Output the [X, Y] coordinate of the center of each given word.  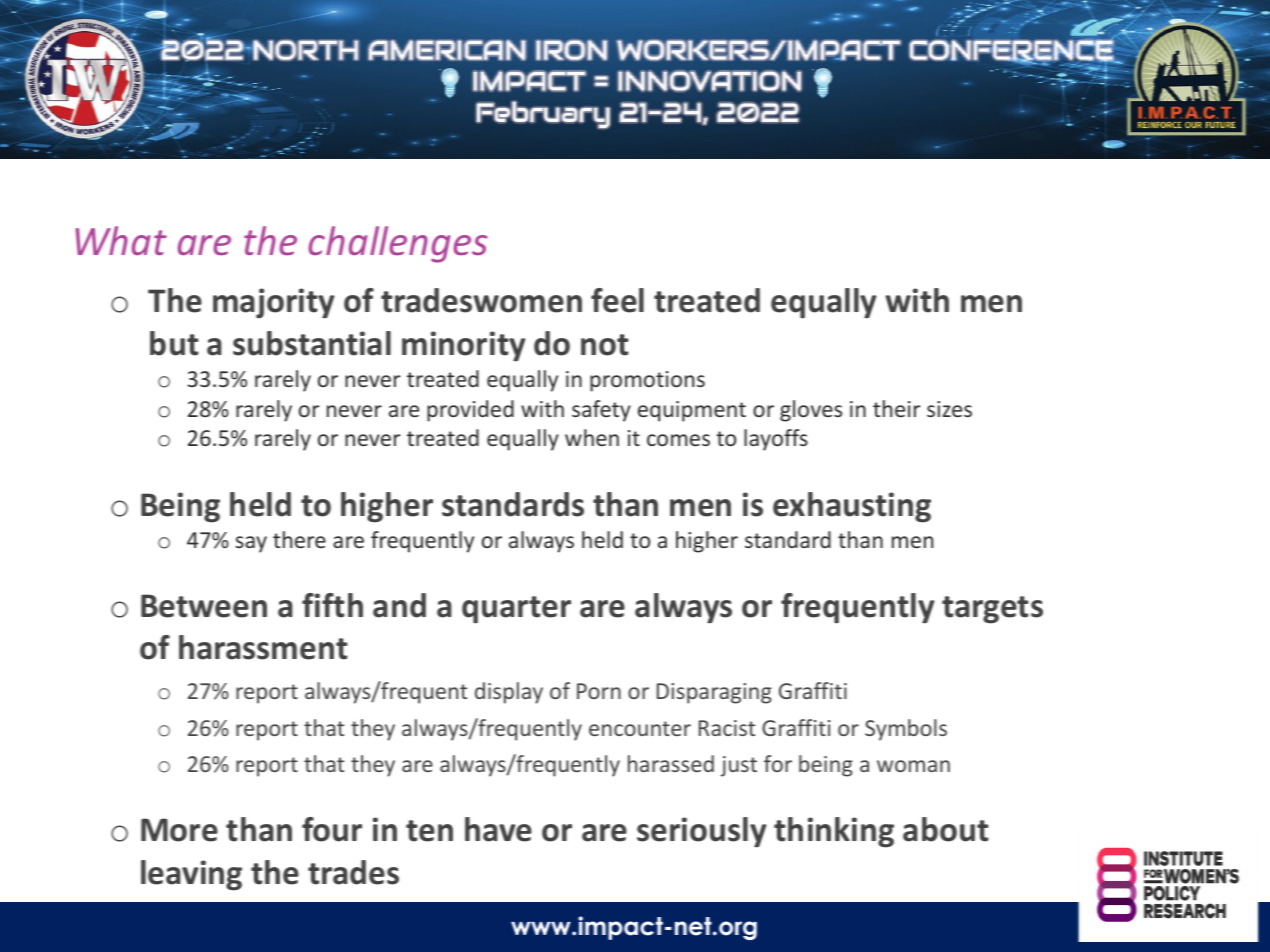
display [509, 693]
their [896, 408]
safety [601, 411]
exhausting [852, 507]
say [251, 544]
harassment [263, 647]
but [174, 343]
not [605, 345]
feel [617, 300]
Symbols [906, 730]
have [498, 829]
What [121, 240]
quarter [516, 610]
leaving [191, 875]
